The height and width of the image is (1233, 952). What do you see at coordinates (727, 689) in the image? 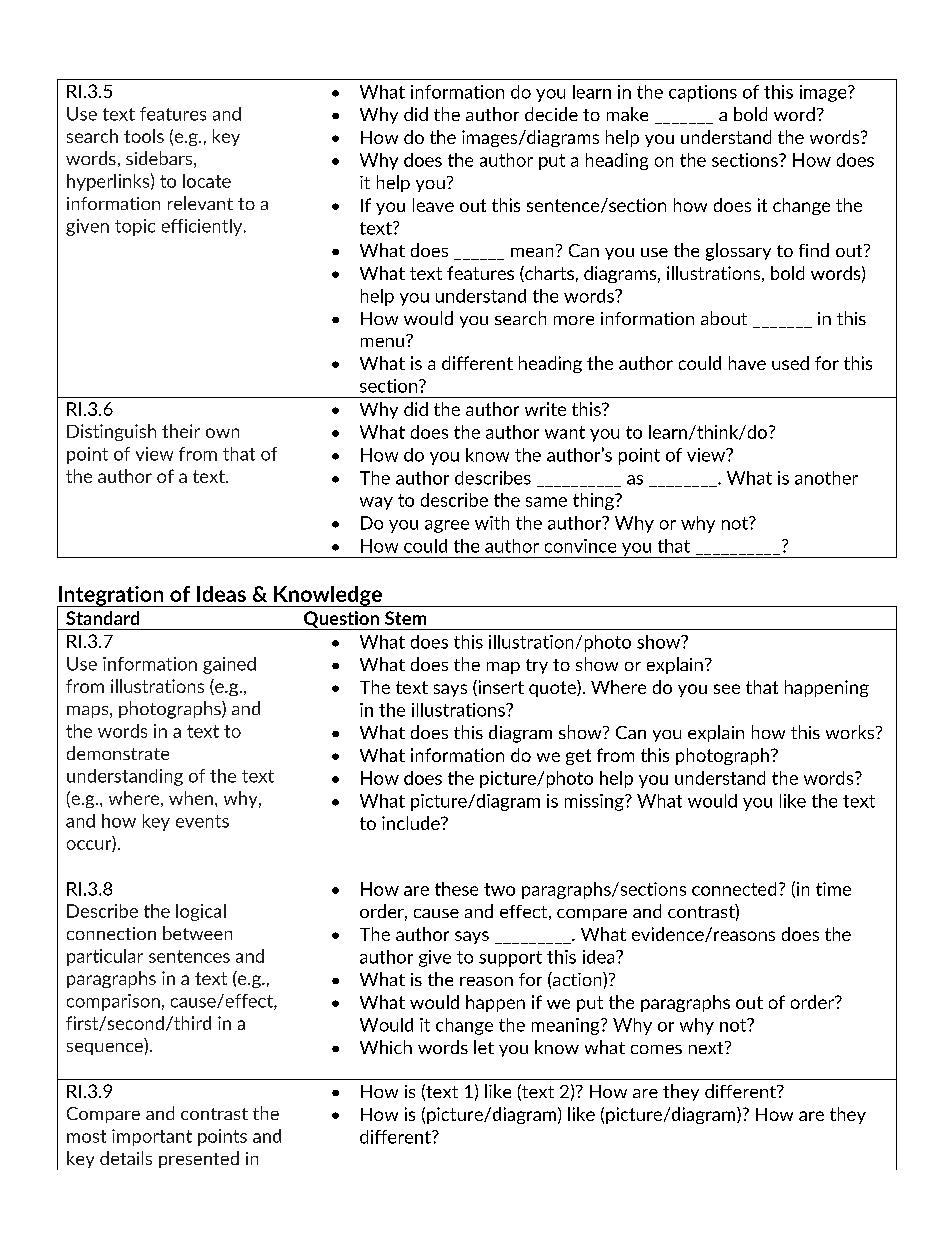
I see `see` at bounding box center [727, 689].
